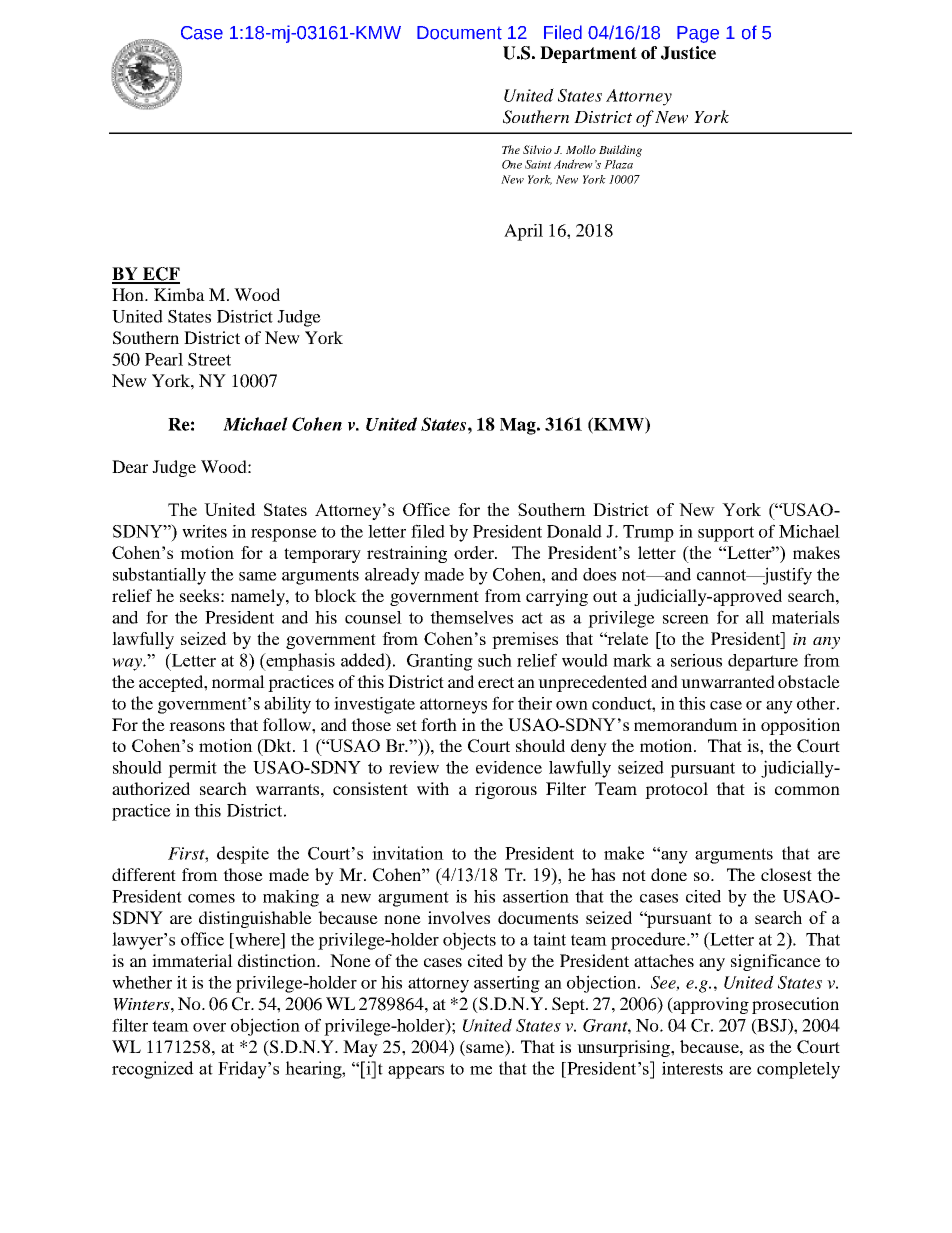  What do you see at coordinates (159, 576) in the screenshot?
I see `substantially` at bounding box center [159, 576].
